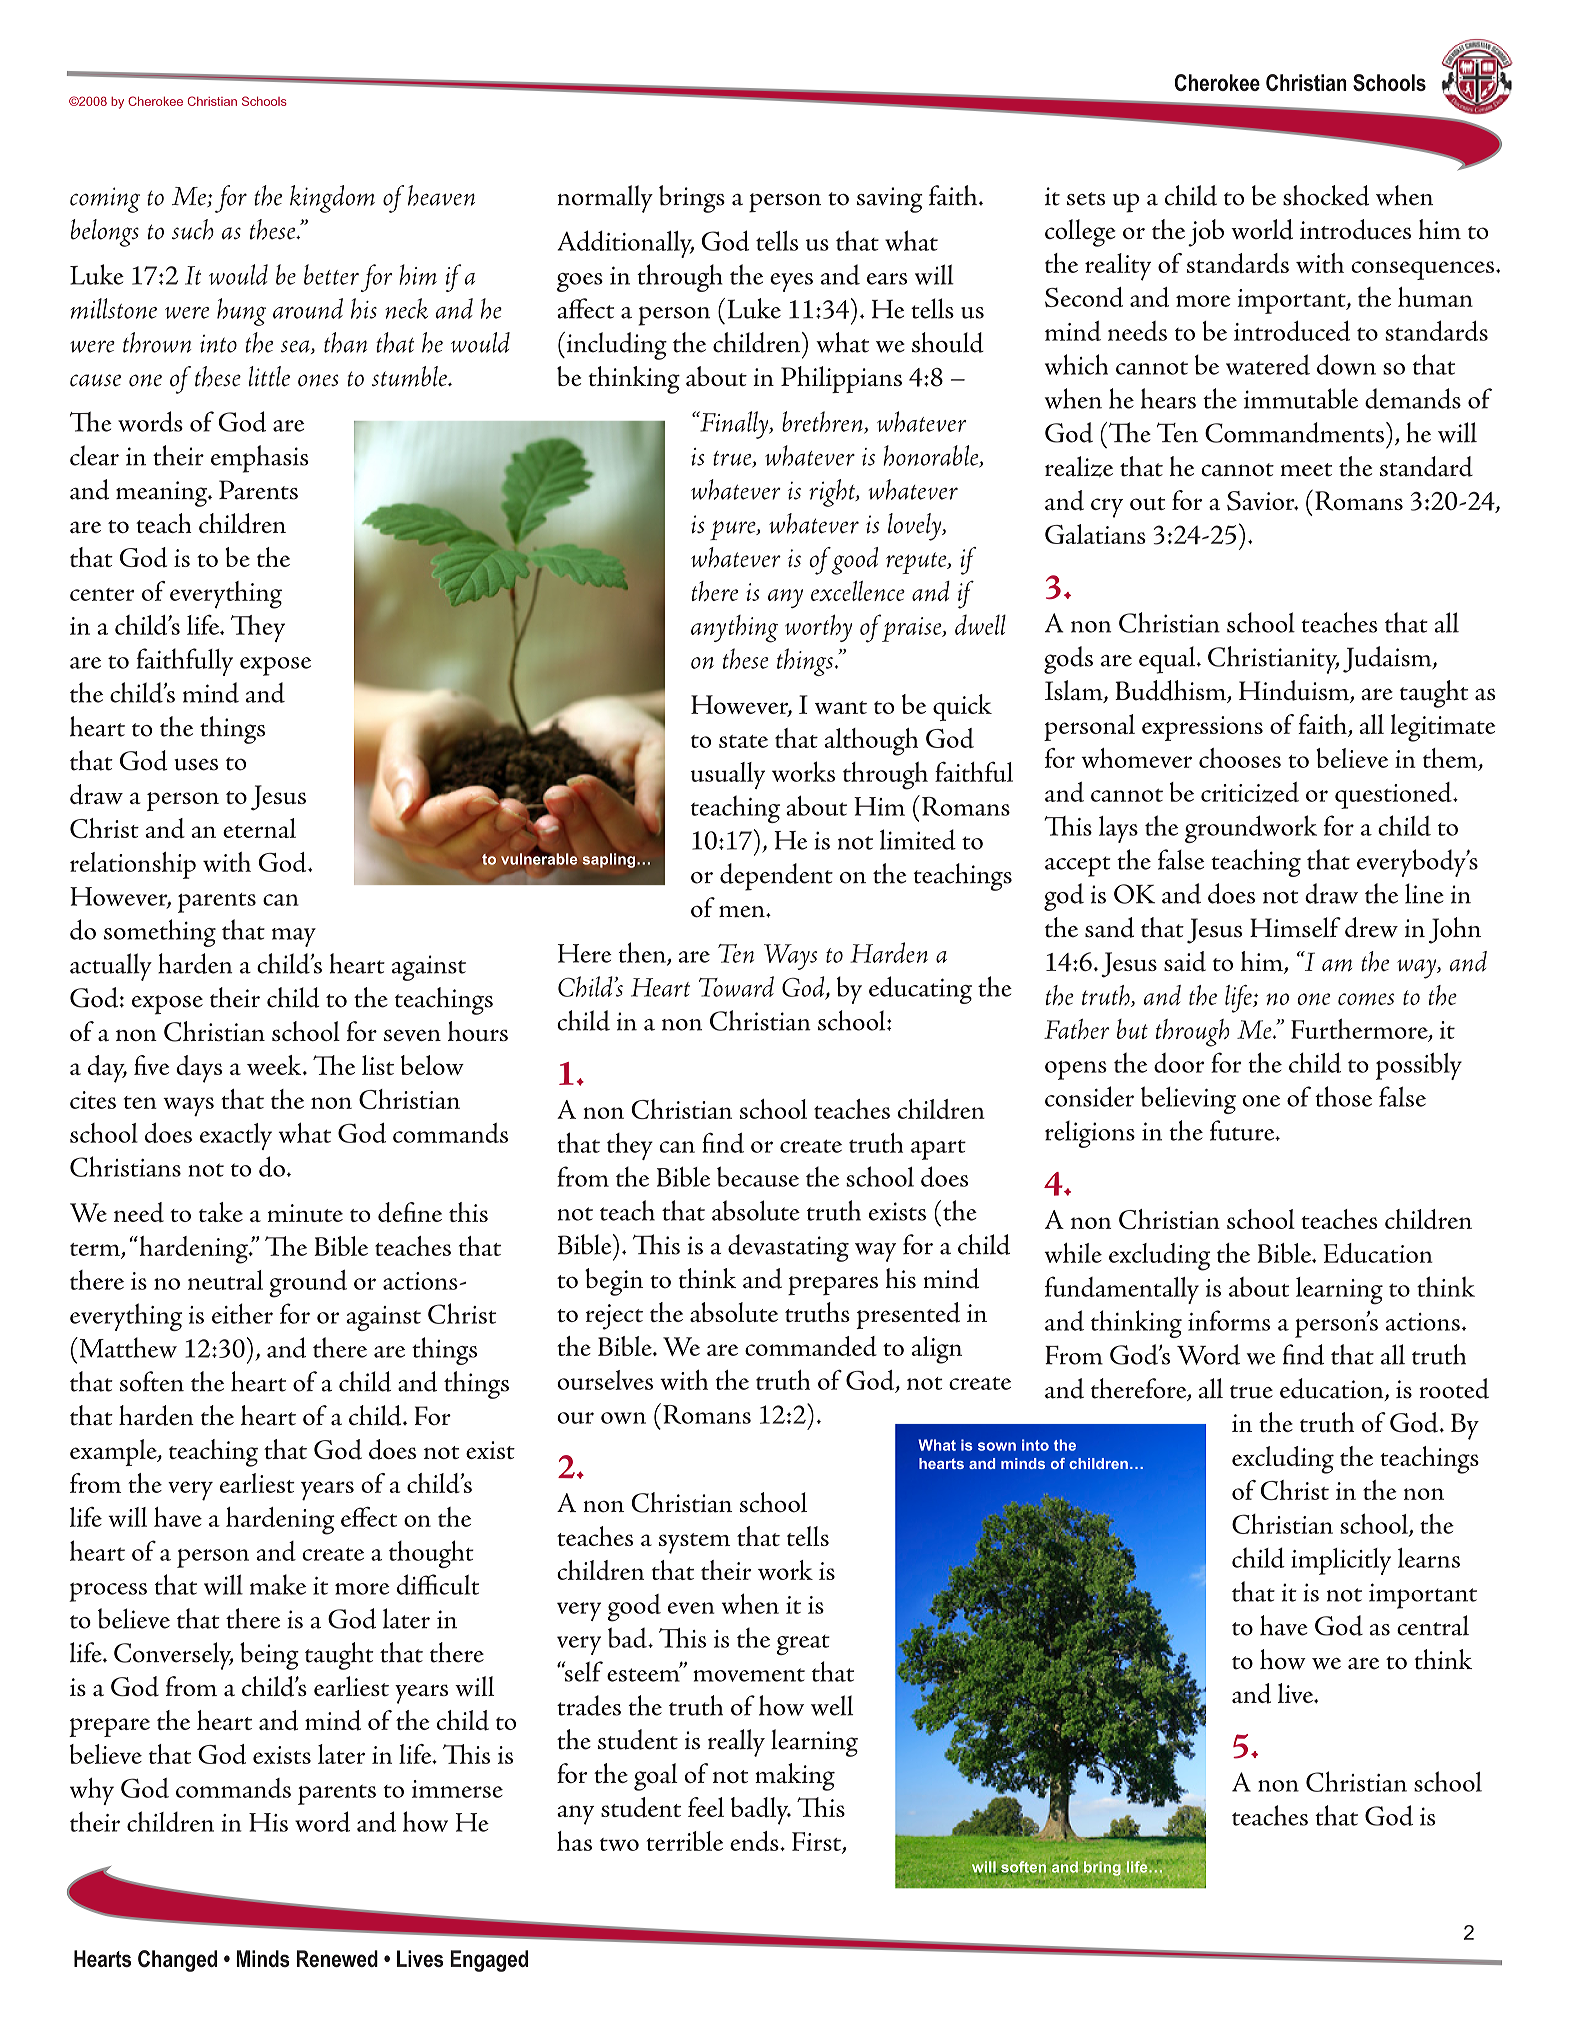  Describe the element at coordinates (1262, 229) in the page. I see `world` at that location.
